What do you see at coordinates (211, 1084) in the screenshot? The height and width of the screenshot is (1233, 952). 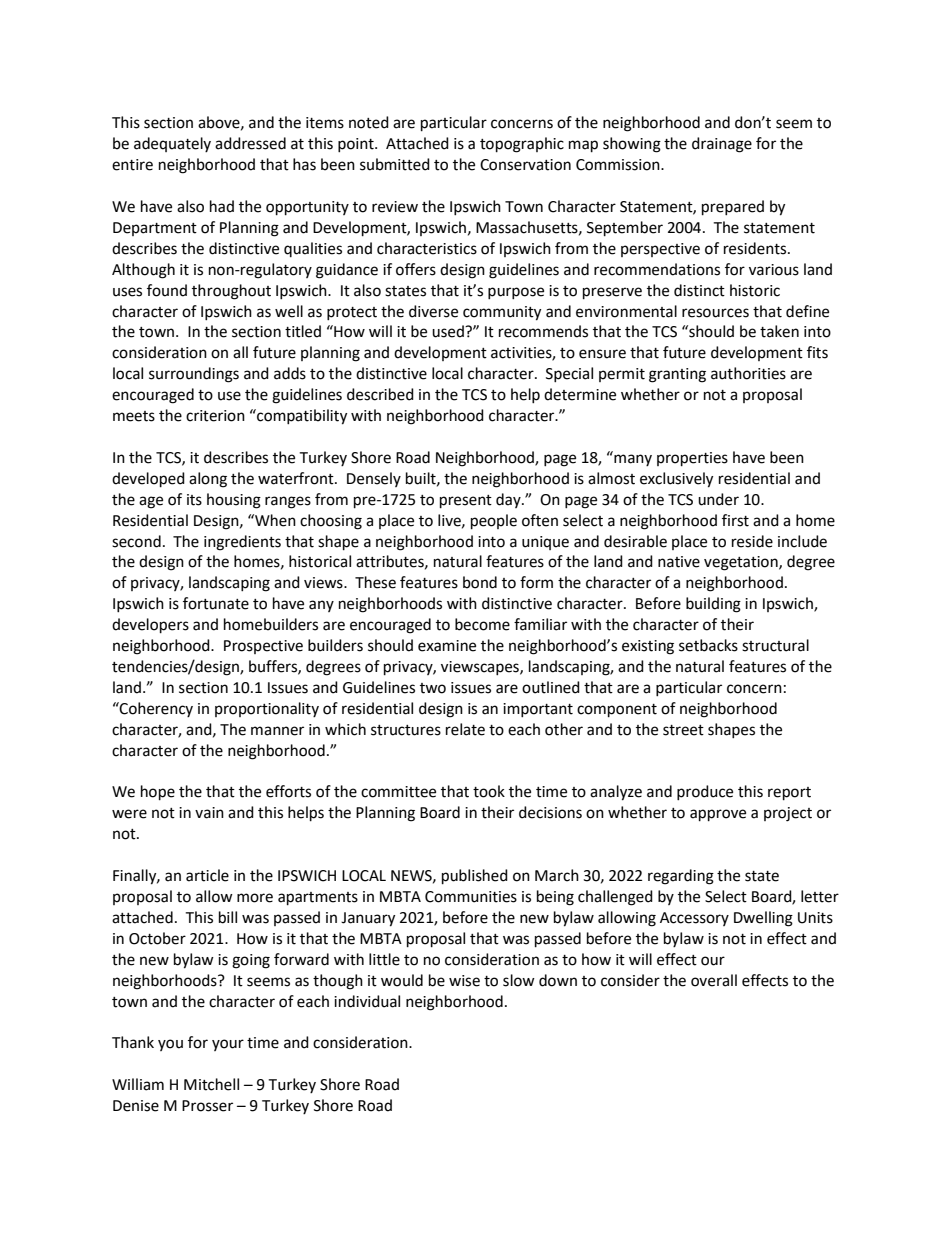 I see `Mitchell` at bounding box center [211, 1084].
